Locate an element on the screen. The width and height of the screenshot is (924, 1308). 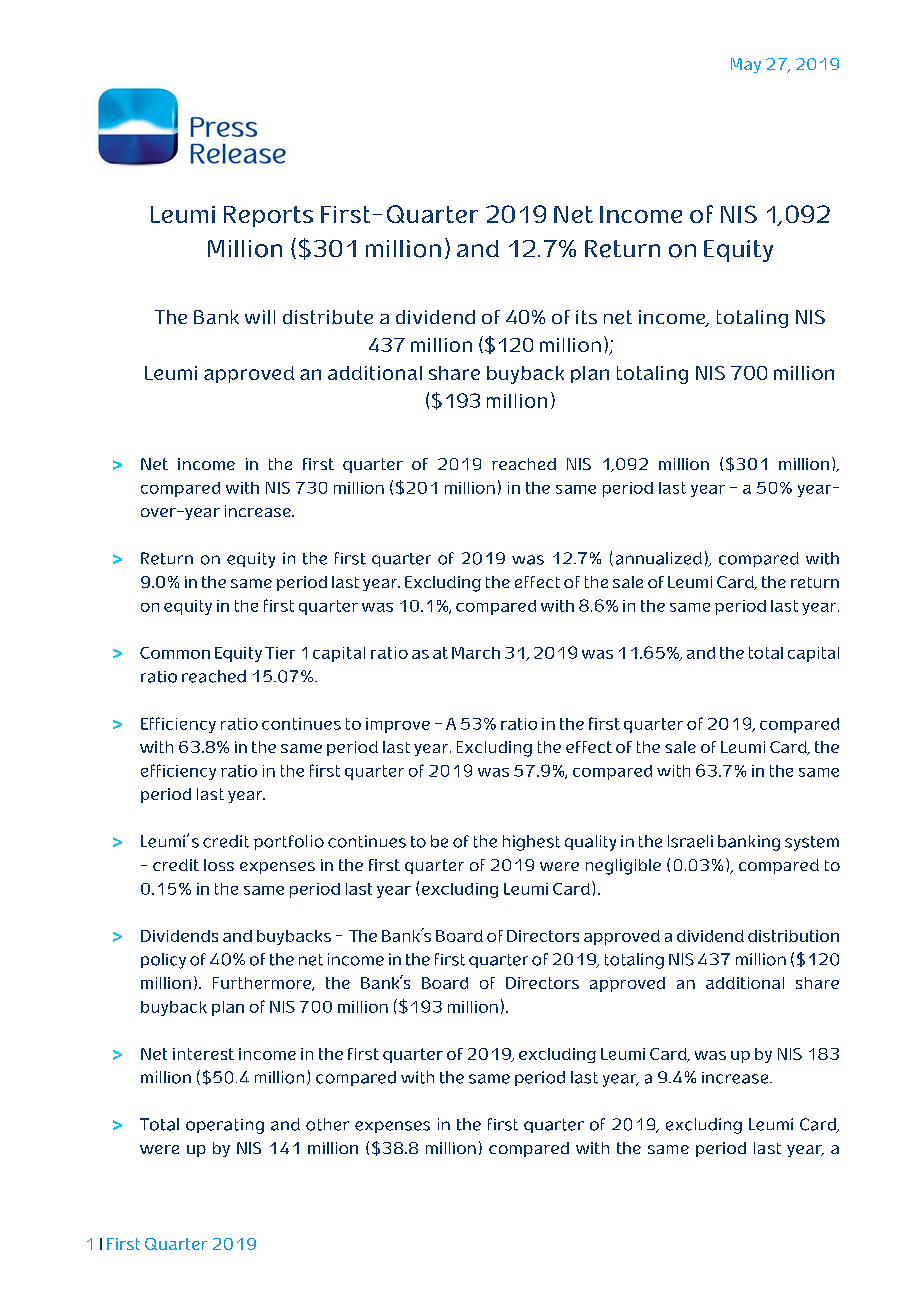
Common is located at coordinates (175, 653).
